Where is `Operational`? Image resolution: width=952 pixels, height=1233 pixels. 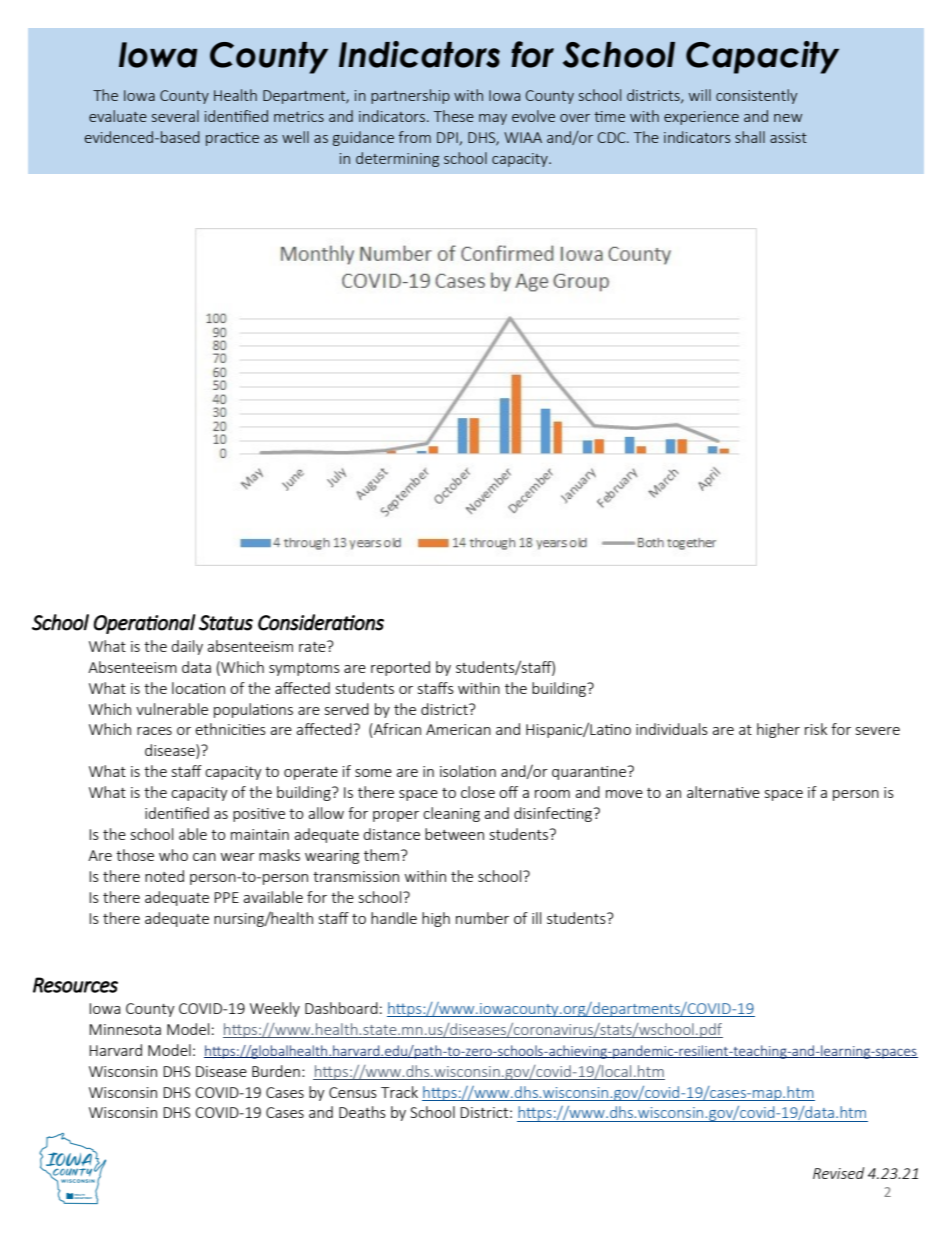
Operational is located at coordinates (145, 624).
